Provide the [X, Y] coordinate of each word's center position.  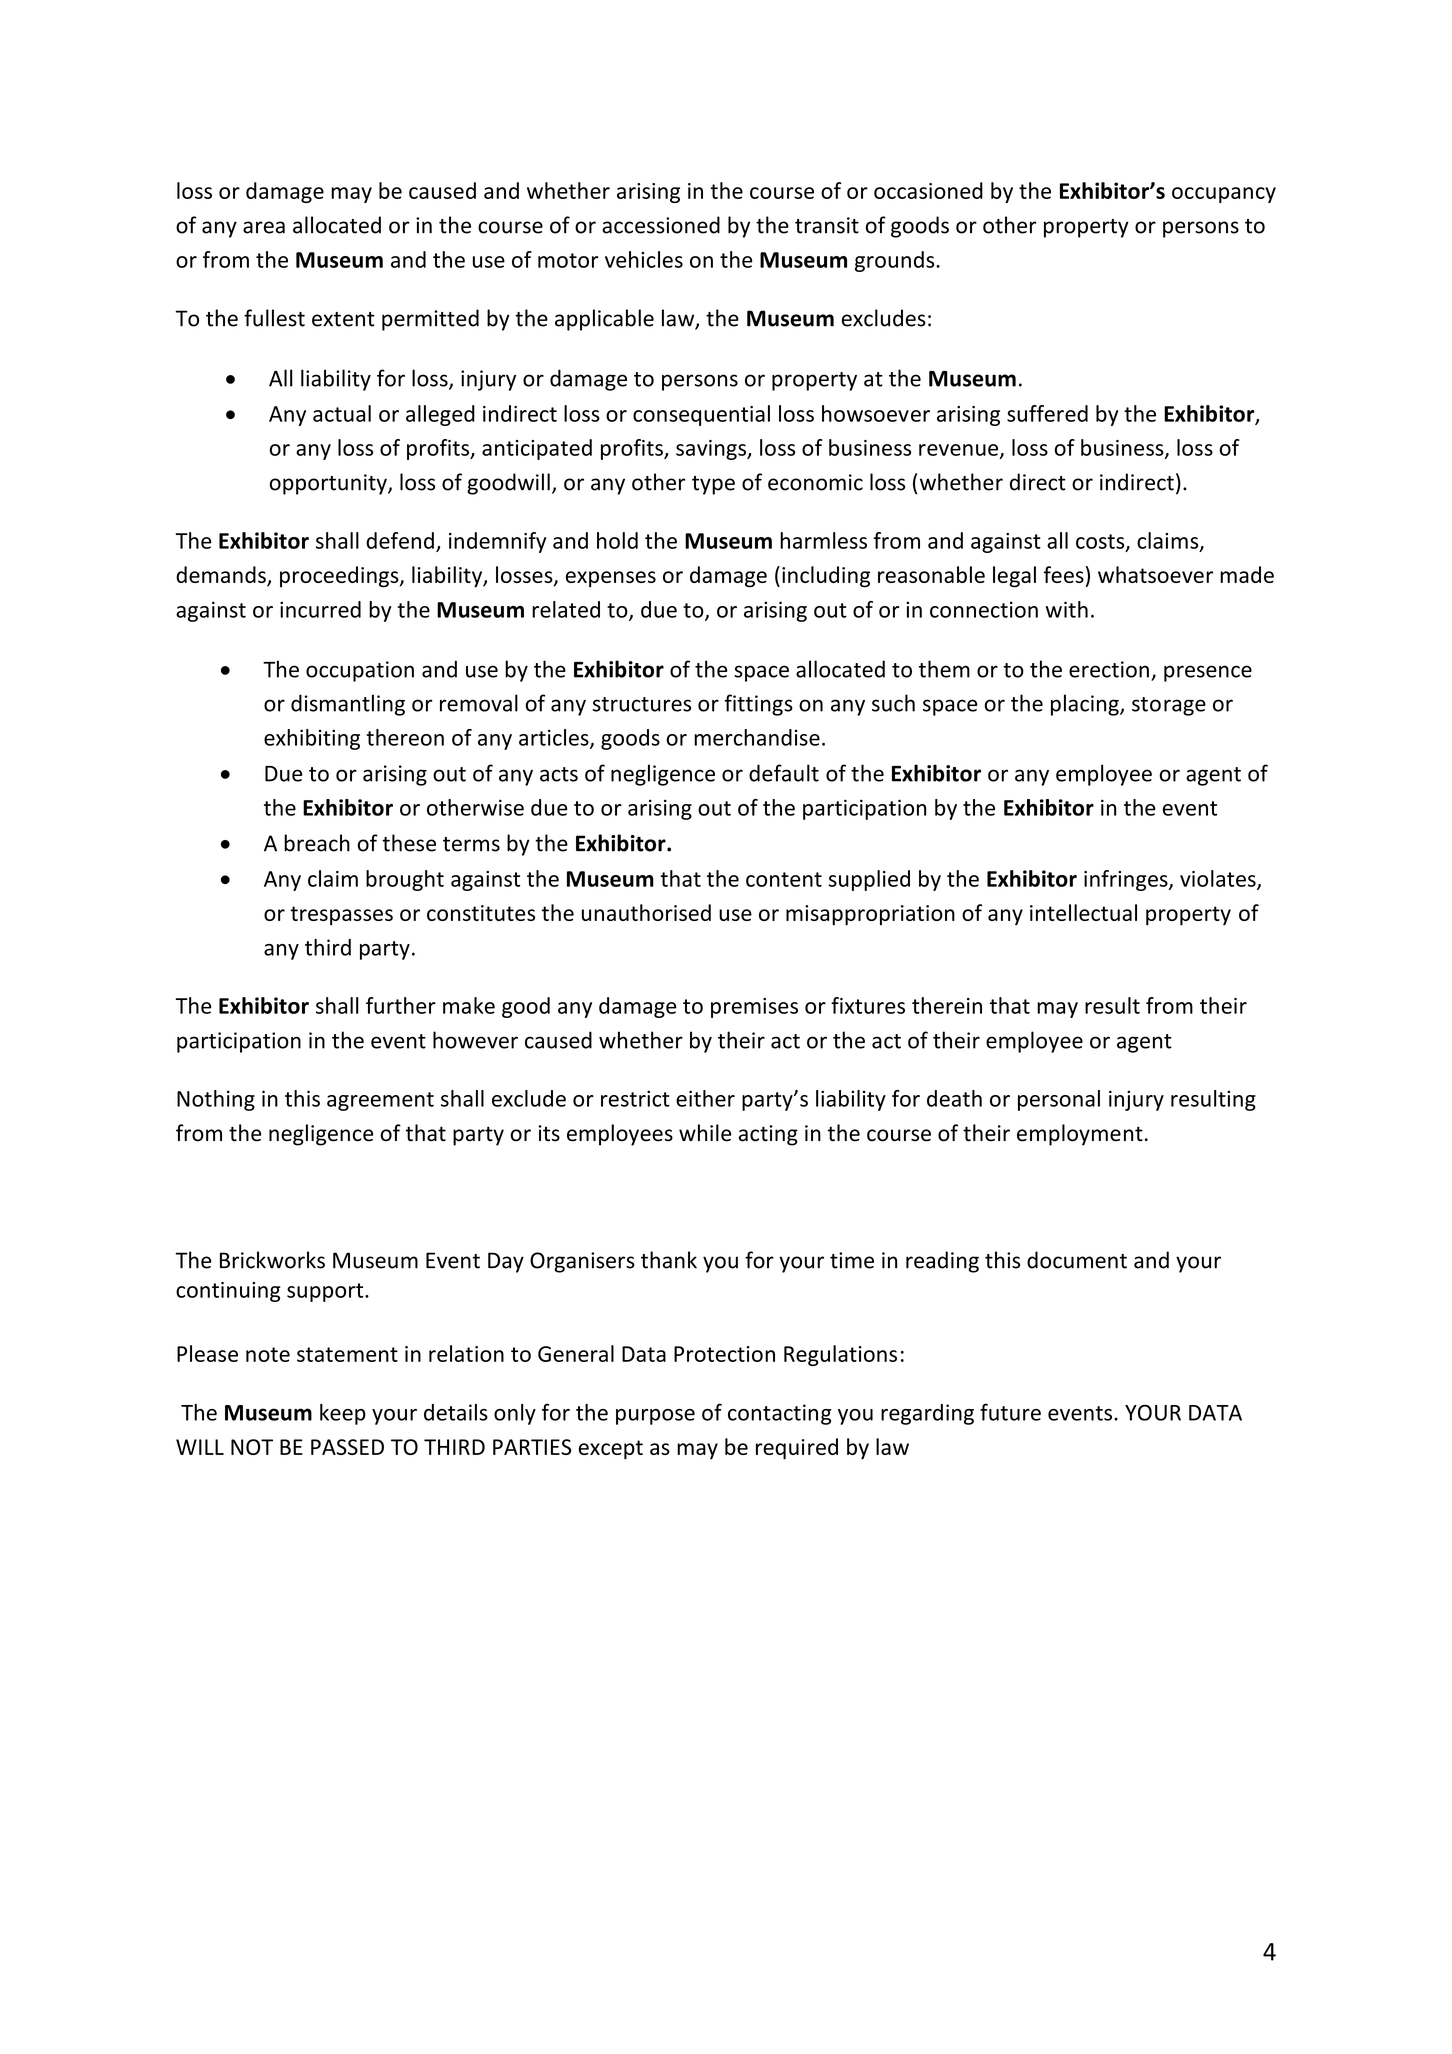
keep [343, 1414]
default [784, 773]
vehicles [644, 259]
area [264, 227]
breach [317, 843]
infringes [1127, 880]
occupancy [1224, 195]
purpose [655, 1417]
